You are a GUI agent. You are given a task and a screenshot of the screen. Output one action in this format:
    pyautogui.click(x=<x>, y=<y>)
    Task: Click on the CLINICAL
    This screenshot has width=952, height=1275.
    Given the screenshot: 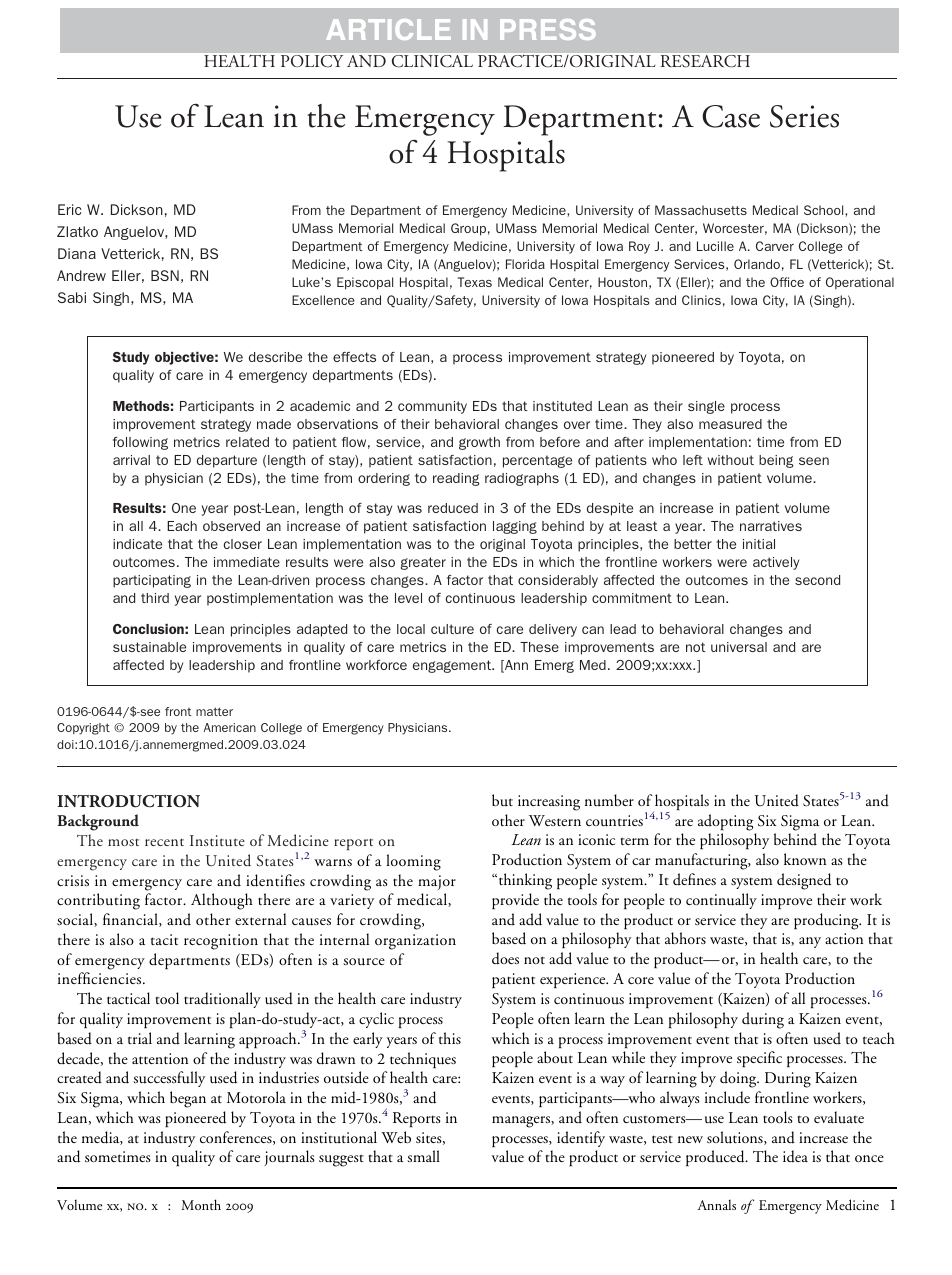 What is the action you would take?
    pyautogui.click(x=432, y=61)
